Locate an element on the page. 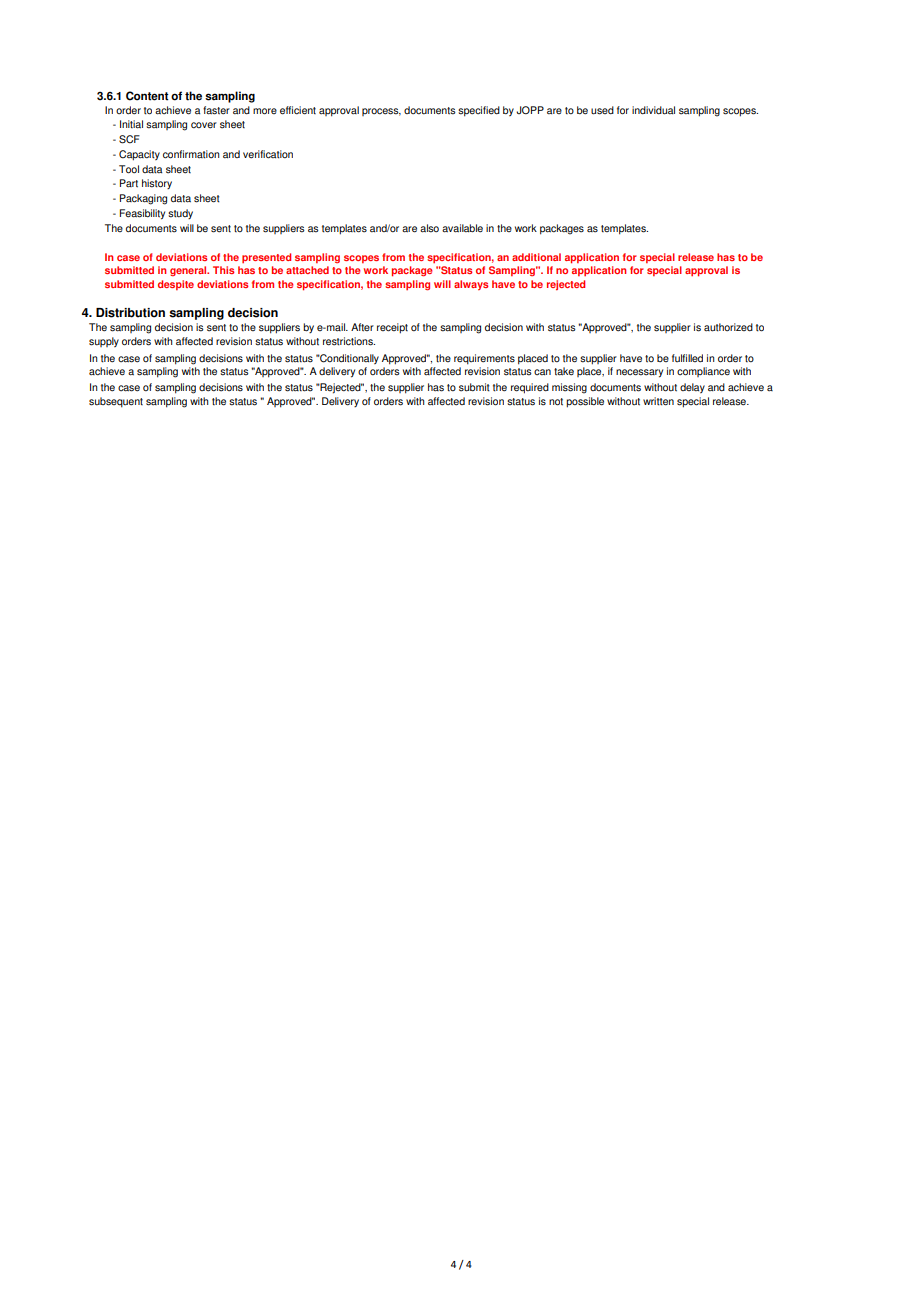 This image has width=924, height=1308. specified is located at coordinates (479, 111).
